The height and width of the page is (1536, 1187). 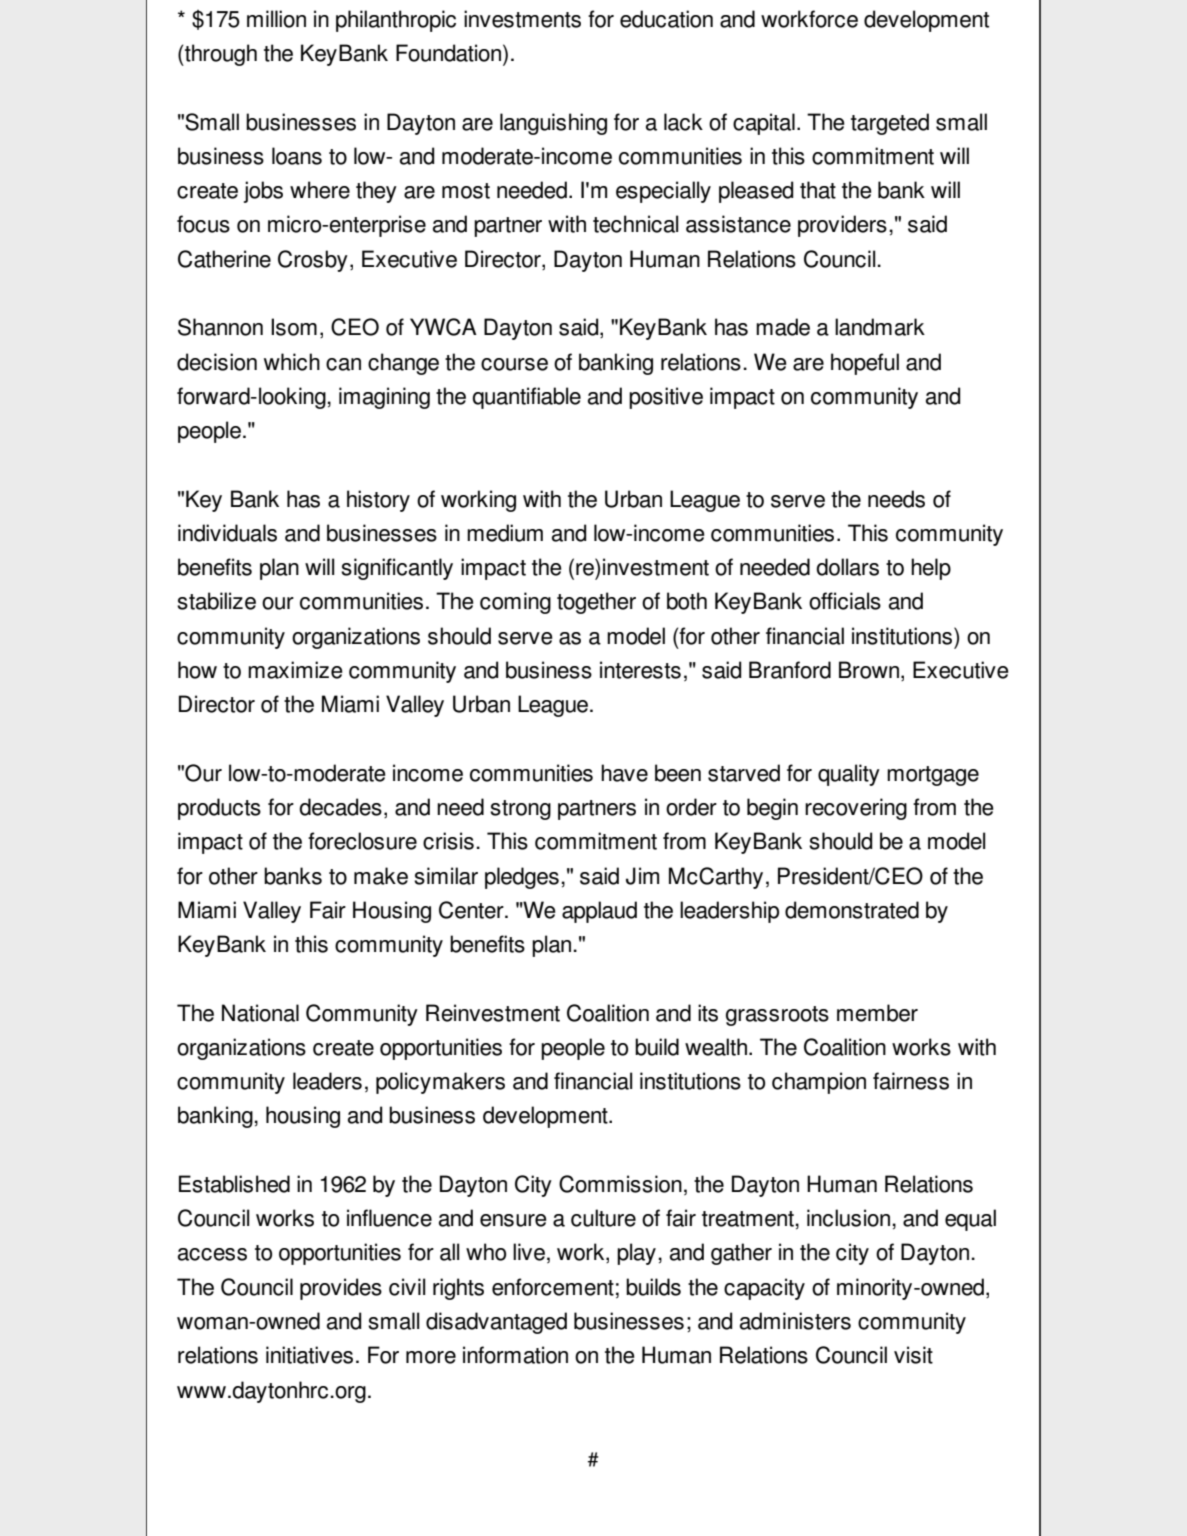 I want to click on targeted, so click(x=890, y=124).
